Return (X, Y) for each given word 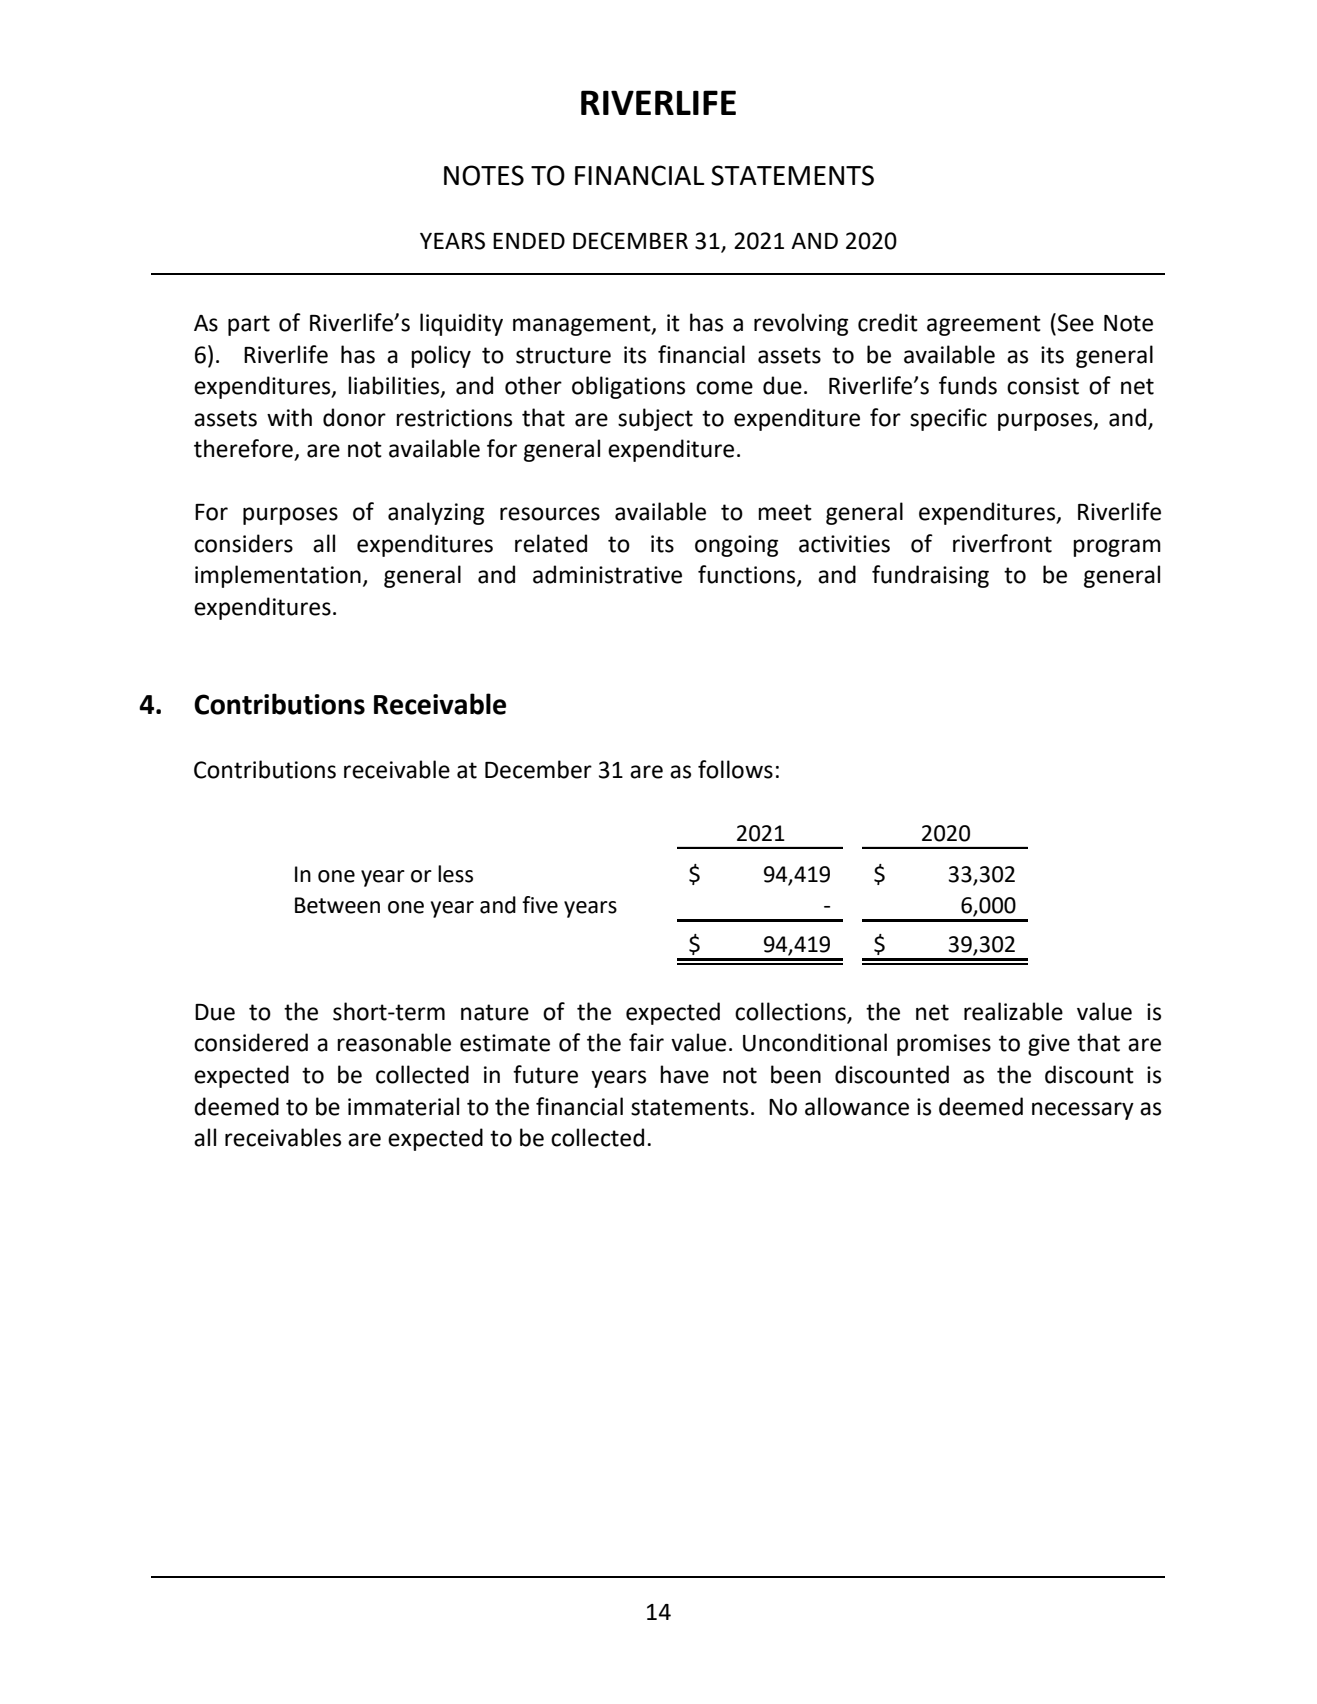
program (1117, 548)
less (455, 874)
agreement (984, 325)
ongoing (736, 546)
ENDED (529, 241)
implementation (278, 576)
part (249, 325)
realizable (1013, 1011)
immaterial (403, 1106)
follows (735, 769)
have (684, 1074)
